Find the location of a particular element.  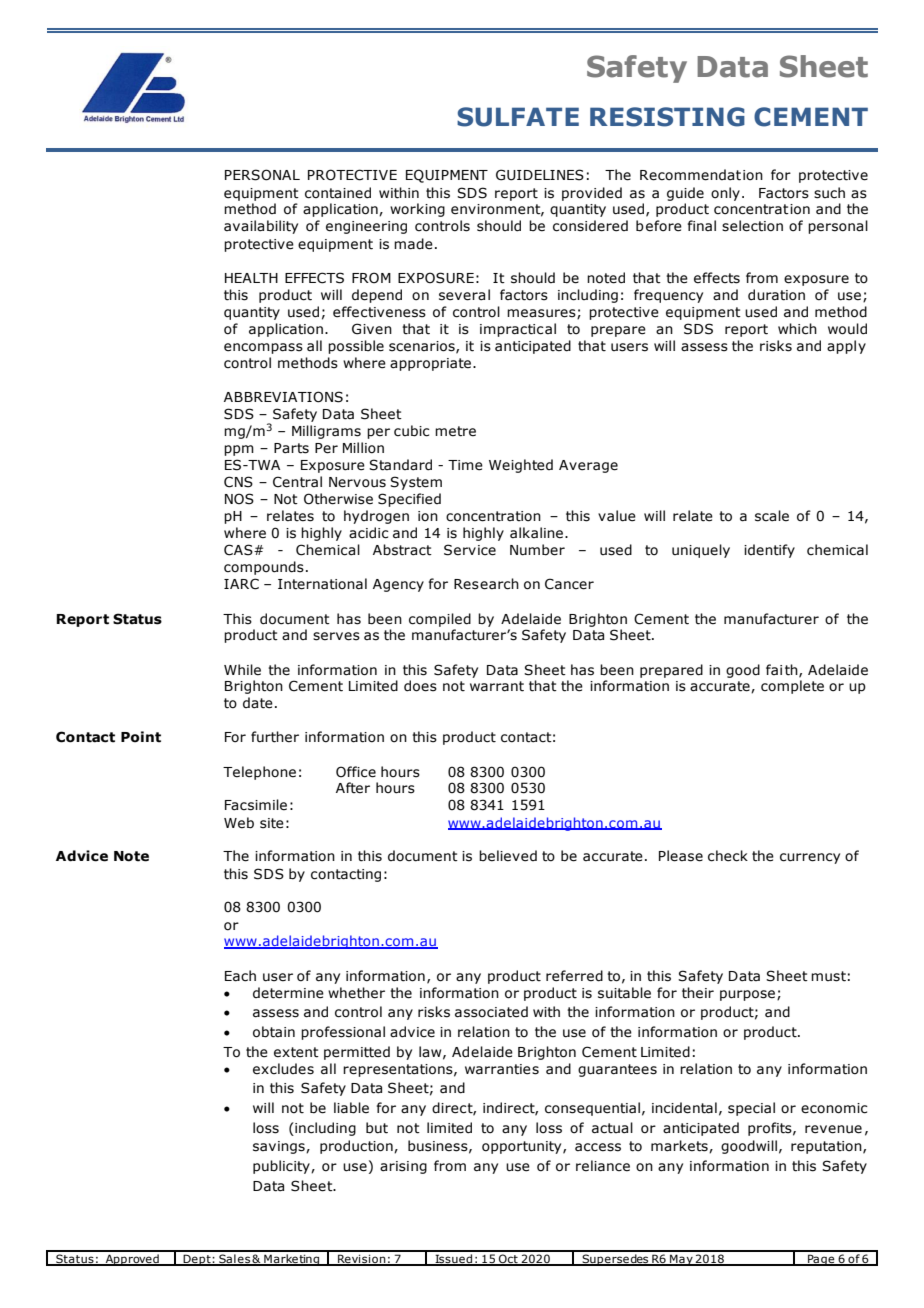

does is located at coordinates (420, 686).
